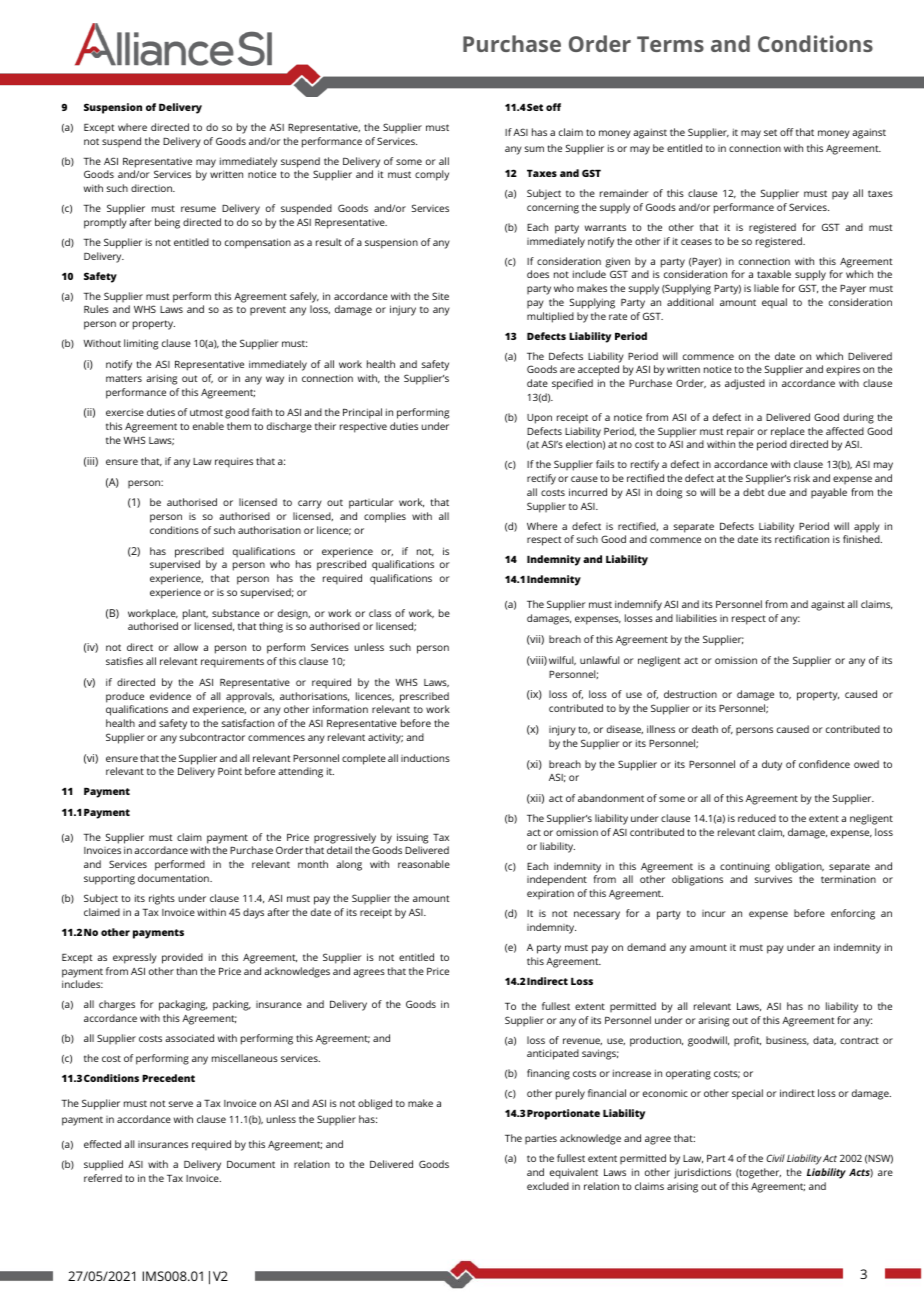 This screenshot has height=1309, width=924. I want to click on Terms, so click(670, 44).
